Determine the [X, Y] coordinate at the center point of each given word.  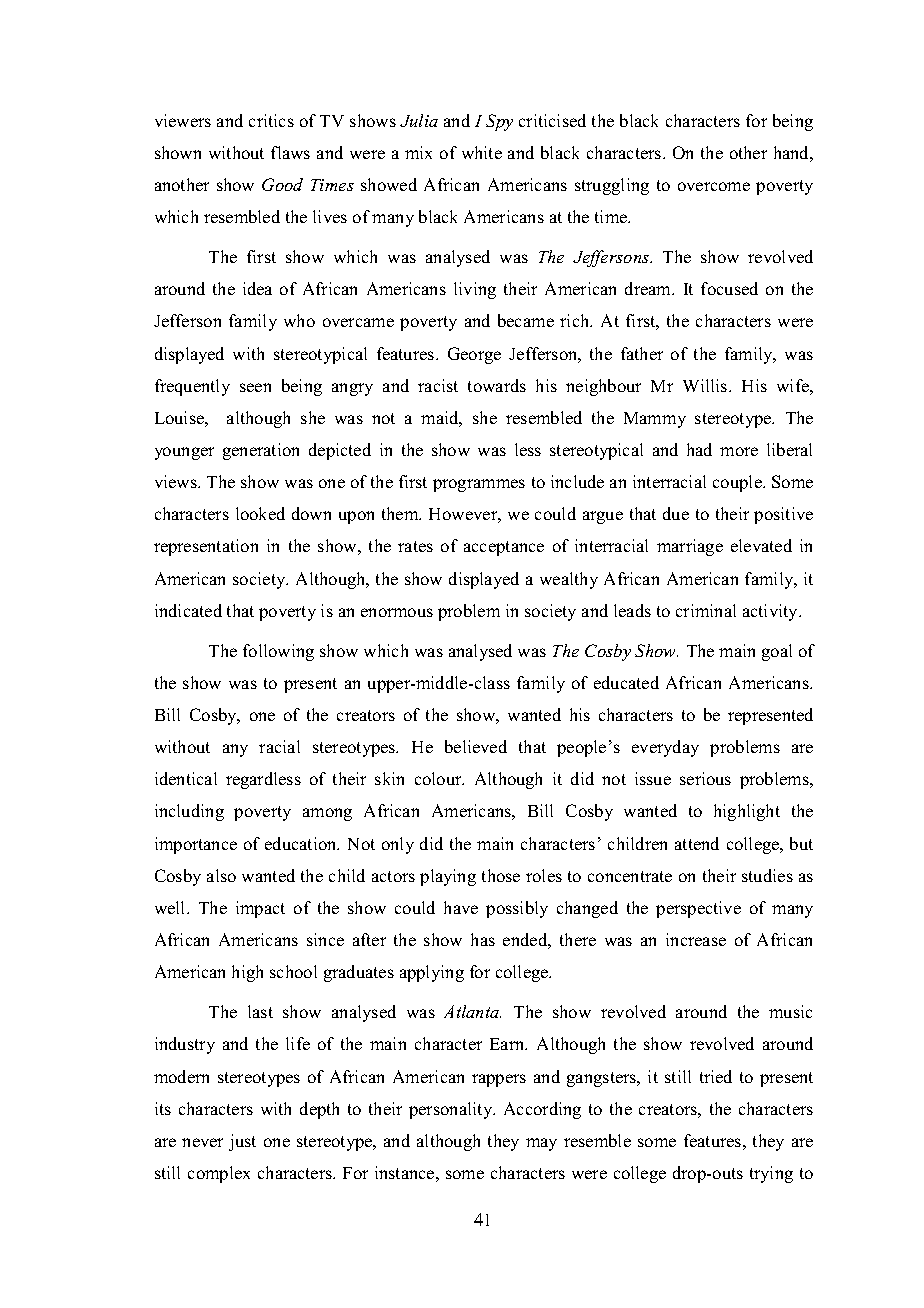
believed [476, 746]
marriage [690, 547]
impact [260, 909]
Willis [706, 385]
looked [260, 513]
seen [255, 387]
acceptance [504, 548]
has [483, 939]
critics [271, 120]
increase [696, 939]
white [482, 152]
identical [186, 778]
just [242, 1142]
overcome [714, 186]
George [474, 355]
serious [705, 778]
